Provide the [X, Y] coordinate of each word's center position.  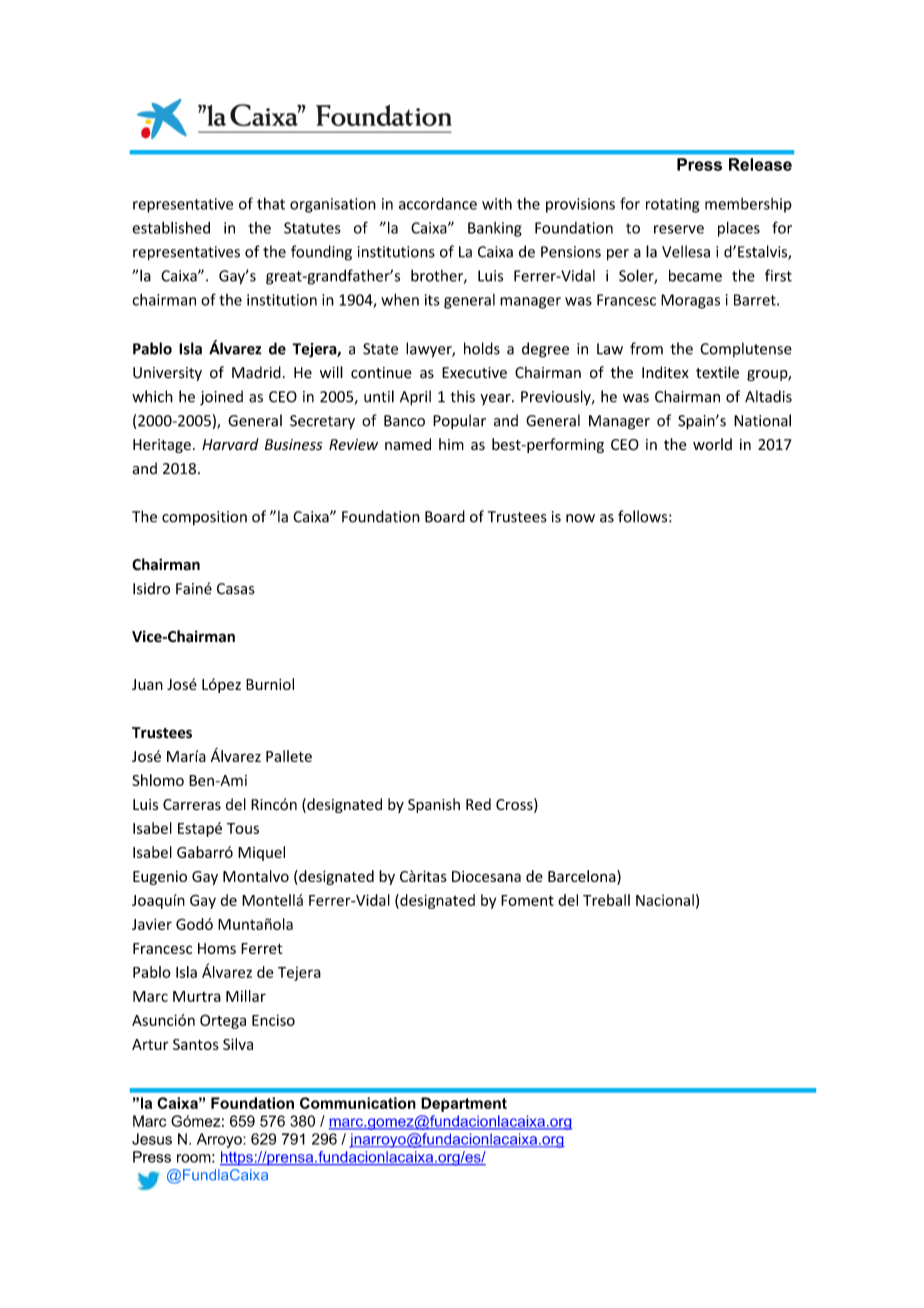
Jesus [152, 1139]
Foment [527, 900]
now [580, 518]
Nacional [665, 900]
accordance [438, 203]
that [271, 203]
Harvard [230, 444]
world [712, 444]
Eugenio [160, 878]
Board [445, 516]
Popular [459, 422]
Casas [236, 589]
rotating [672, 205]
